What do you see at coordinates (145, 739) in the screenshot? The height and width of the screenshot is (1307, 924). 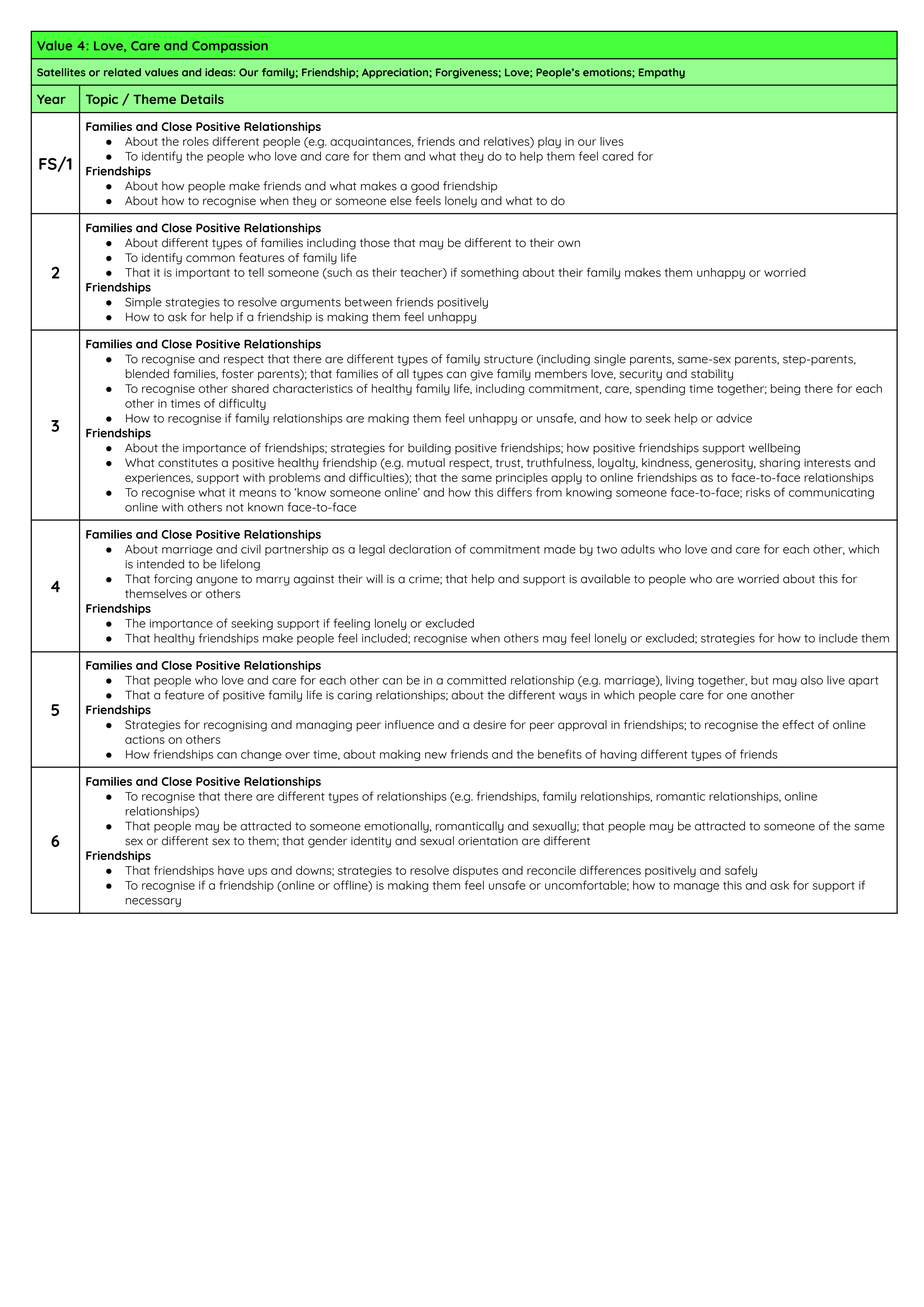 I see `actions` at bounding box center [145, 739].
